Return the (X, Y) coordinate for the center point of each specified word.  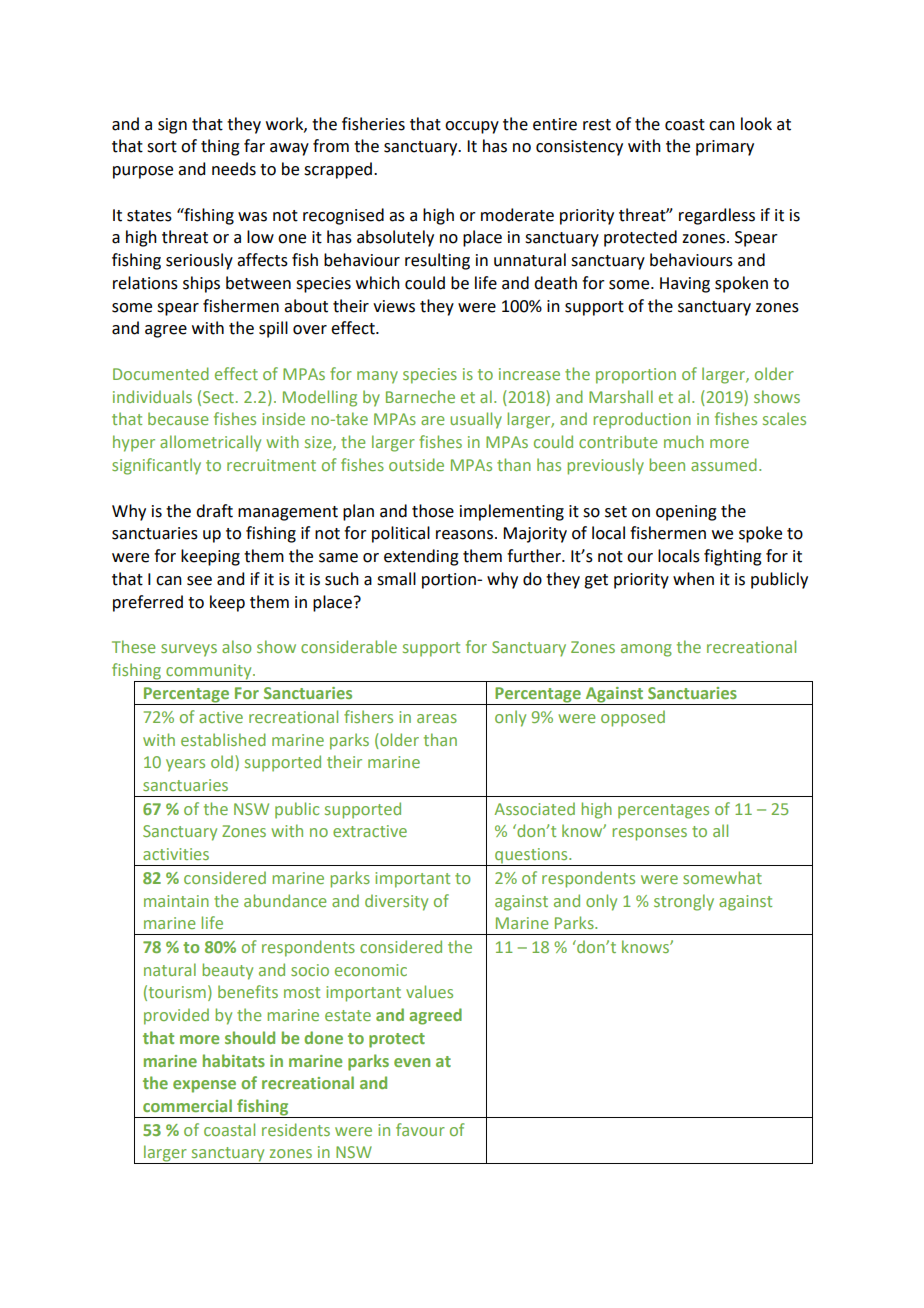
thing (220, 147)
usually (476, 420)
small (396, 579)
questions (531, 857)
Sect (218, 397)
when (693, 579)
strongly (684, 902)
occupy (472, 127)
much (684, 441)
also (236, 646)
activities (176, 854)
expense (204, 1086)
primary (725, 148)
